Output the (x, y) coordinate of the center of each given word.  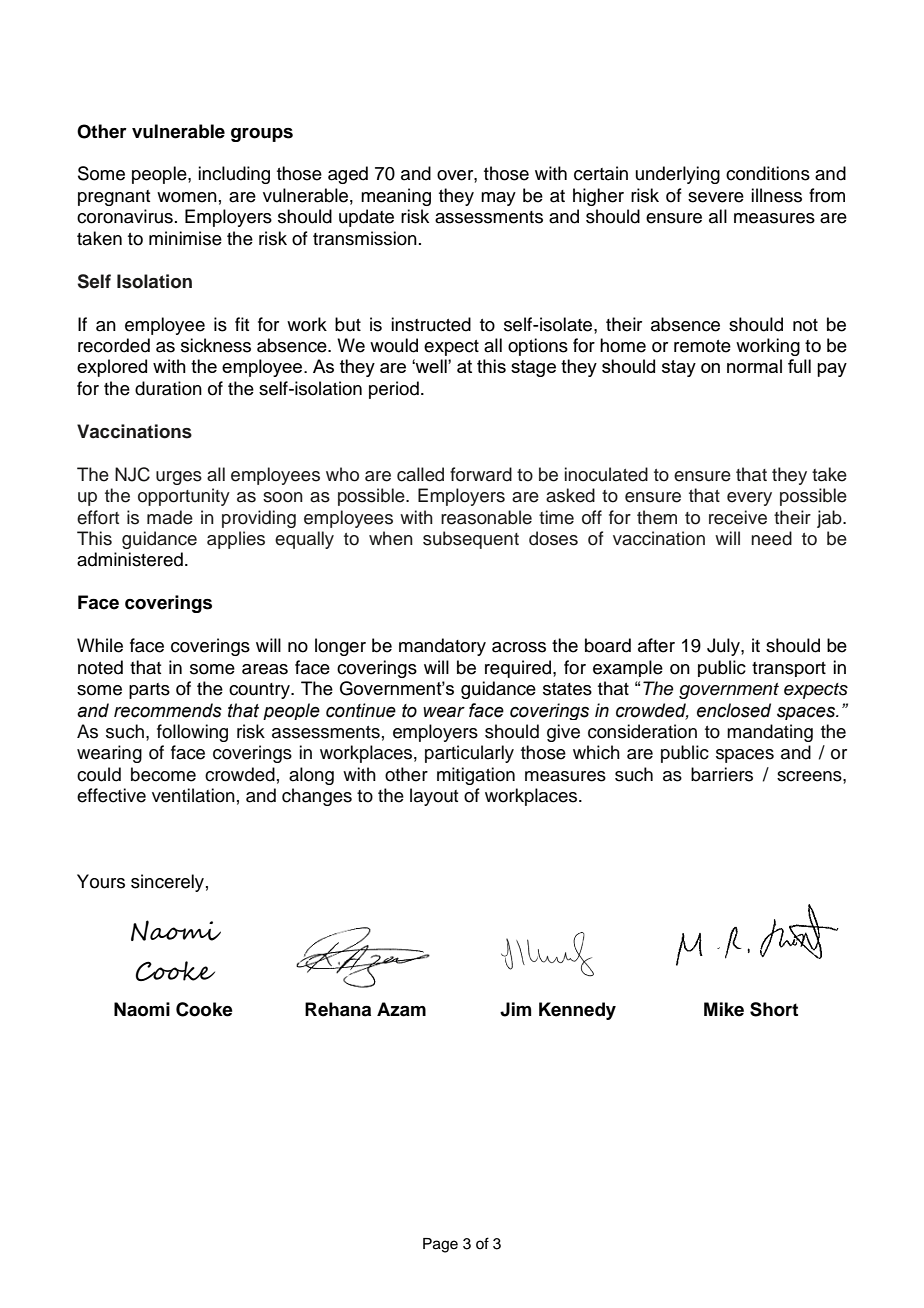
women (187, 197)
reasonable (486, 517)
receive (738, 517)
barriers (722, 774)
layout (434, 797)
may (498, 199)
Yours (101, 881)
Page (440, 1245)
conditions (768, 173)
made (170, 517)
